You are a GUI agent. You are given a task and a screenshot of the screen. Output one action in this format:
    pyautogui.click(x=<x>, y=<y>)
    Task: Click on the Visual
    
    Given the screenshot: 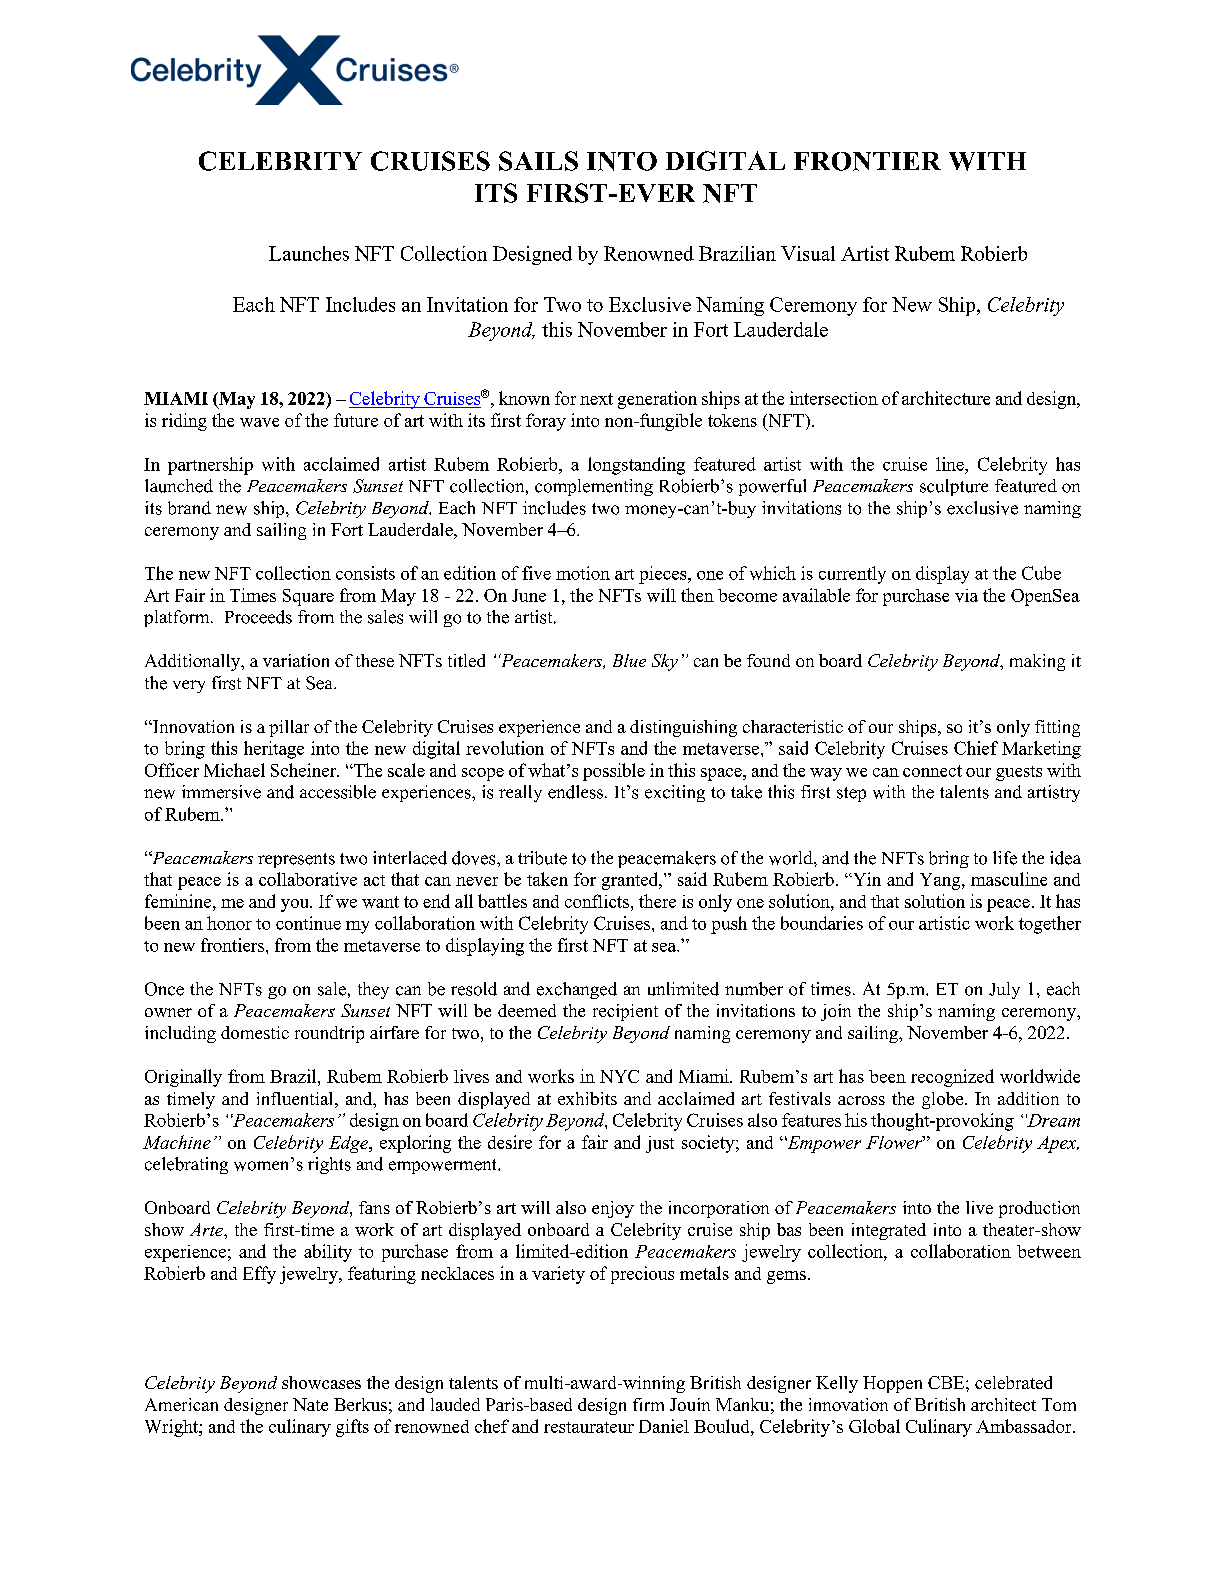 What is the action you would take?
    pyautogui.click(x=808, y=253)
